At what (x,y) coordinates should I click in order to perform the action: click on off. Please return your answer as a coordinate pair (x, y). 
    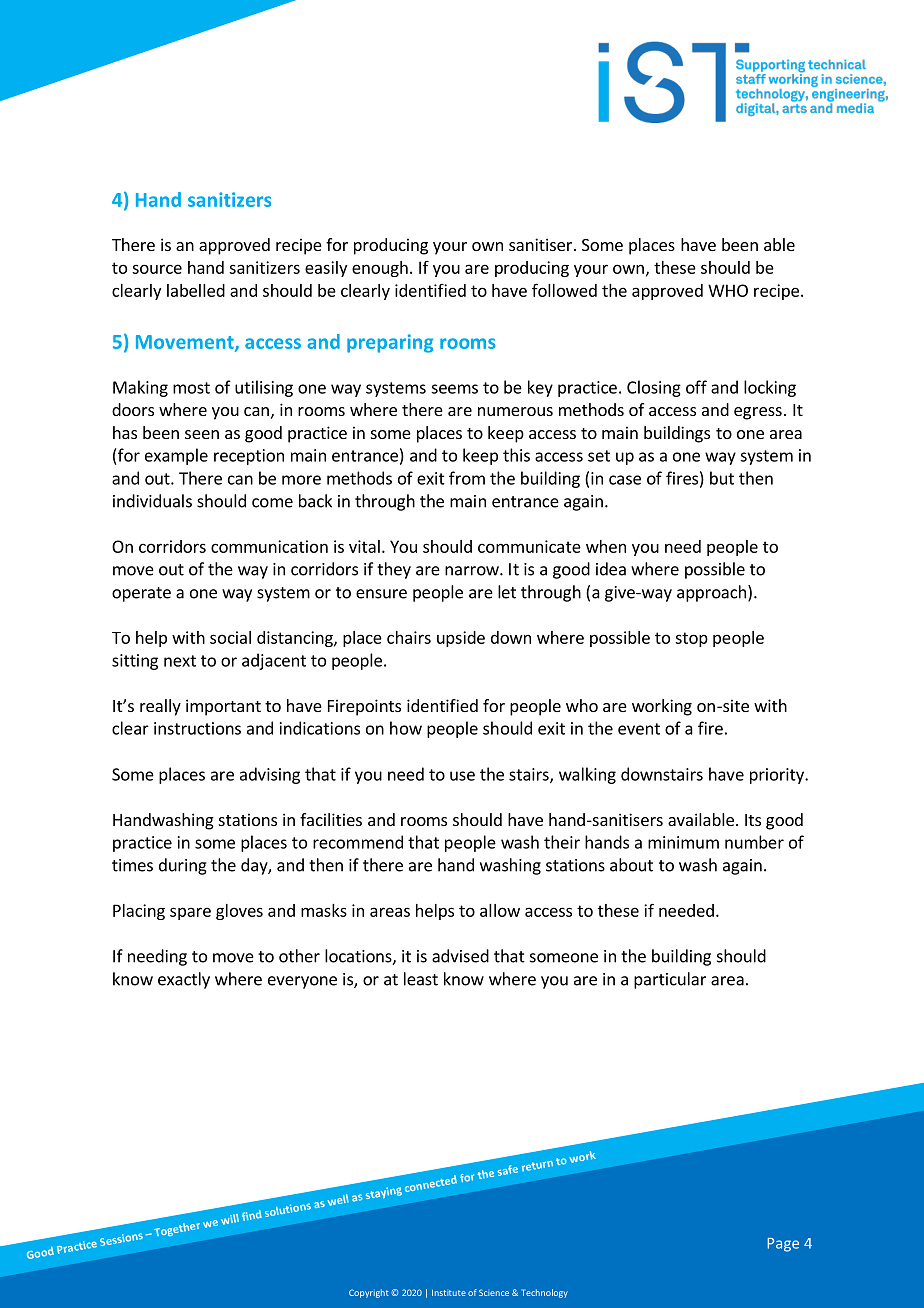
    Looking at the image, I should click on (696, 387).
